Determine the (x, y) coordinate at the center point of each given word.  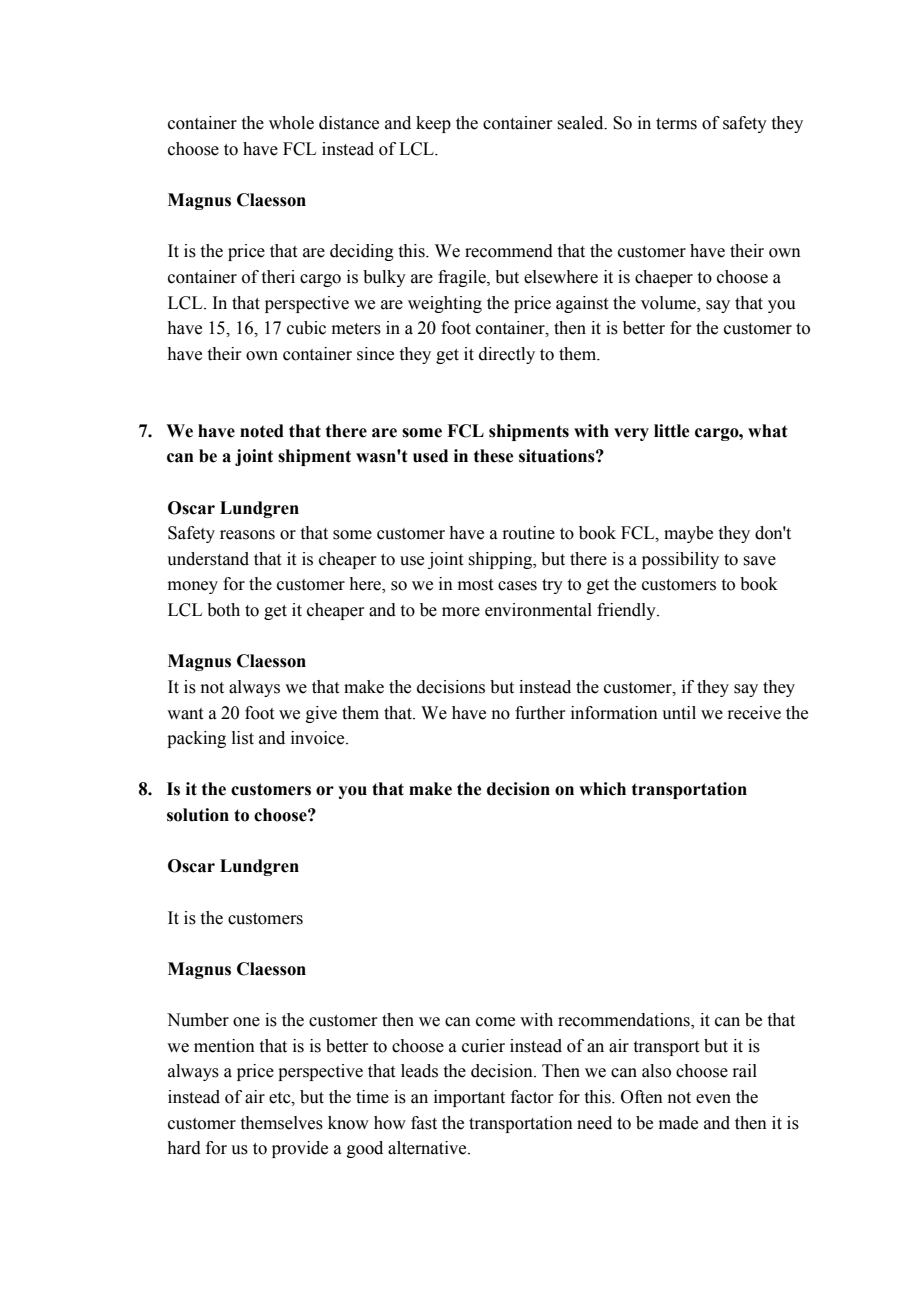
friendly (627, 611)
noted (262, 431)
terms (676, 124)
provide (300, 1149)
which (602, 789)
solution (198, 815)
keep (433, 124)
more (461, 612)
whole (291, 123)
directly (507, 355)
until (679, 713)
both (223, 610)
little (671, 431)
